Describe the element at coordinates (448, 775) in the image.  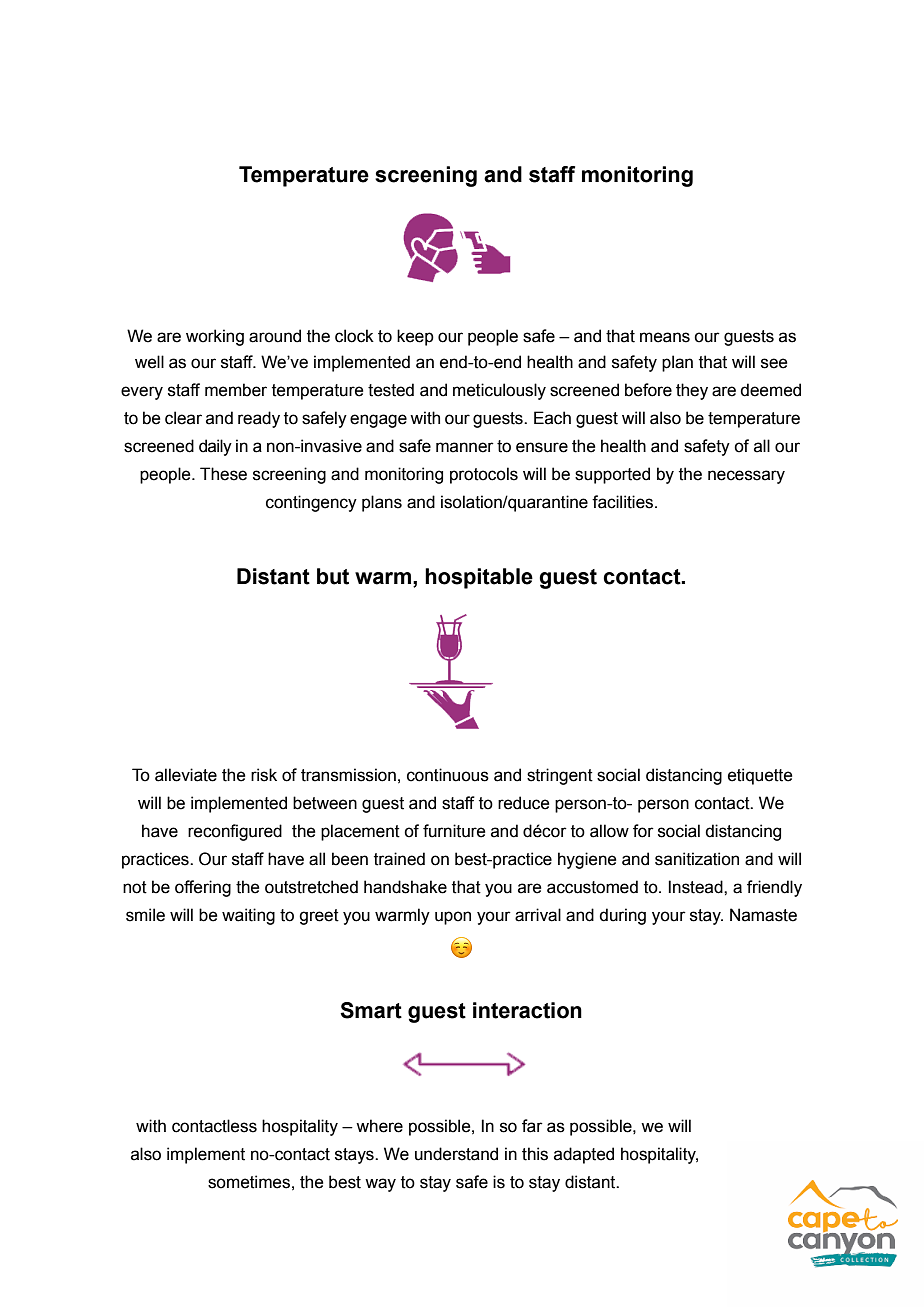
I see `continuous` at that location.
